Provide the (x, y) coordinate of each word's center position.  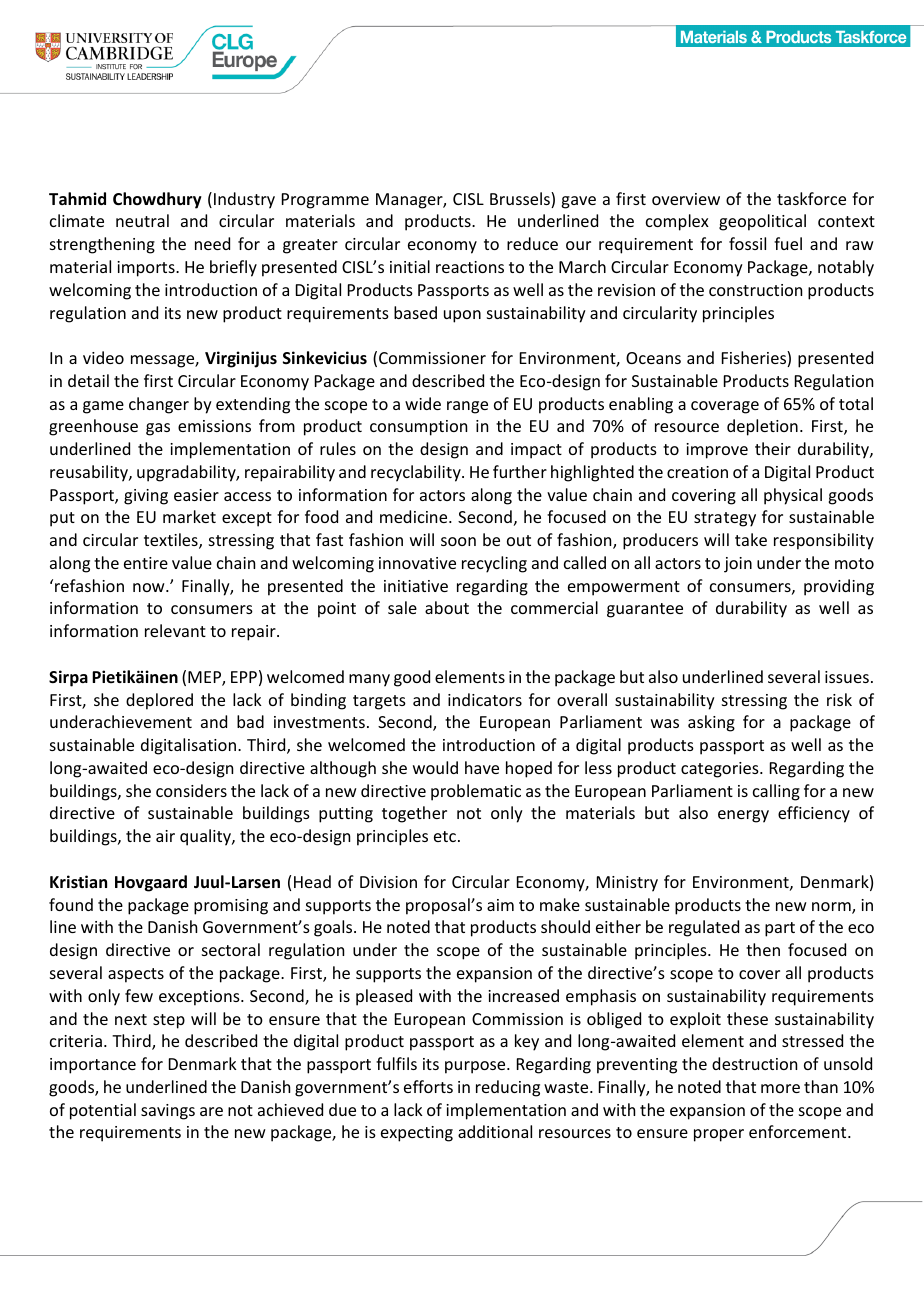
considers (191, 790)
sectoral (231, 949)
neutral (142, 220)
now (150, 587)
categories (721, 770)
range (467, 407)
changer (159, 405)
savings (168, 1112)
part (780, 929)
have (482, 767)
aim (500, 905)
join (738, 565)
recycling (494, 564)
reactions (470, 267)
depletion (762, 427)
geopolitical (762, 222)
